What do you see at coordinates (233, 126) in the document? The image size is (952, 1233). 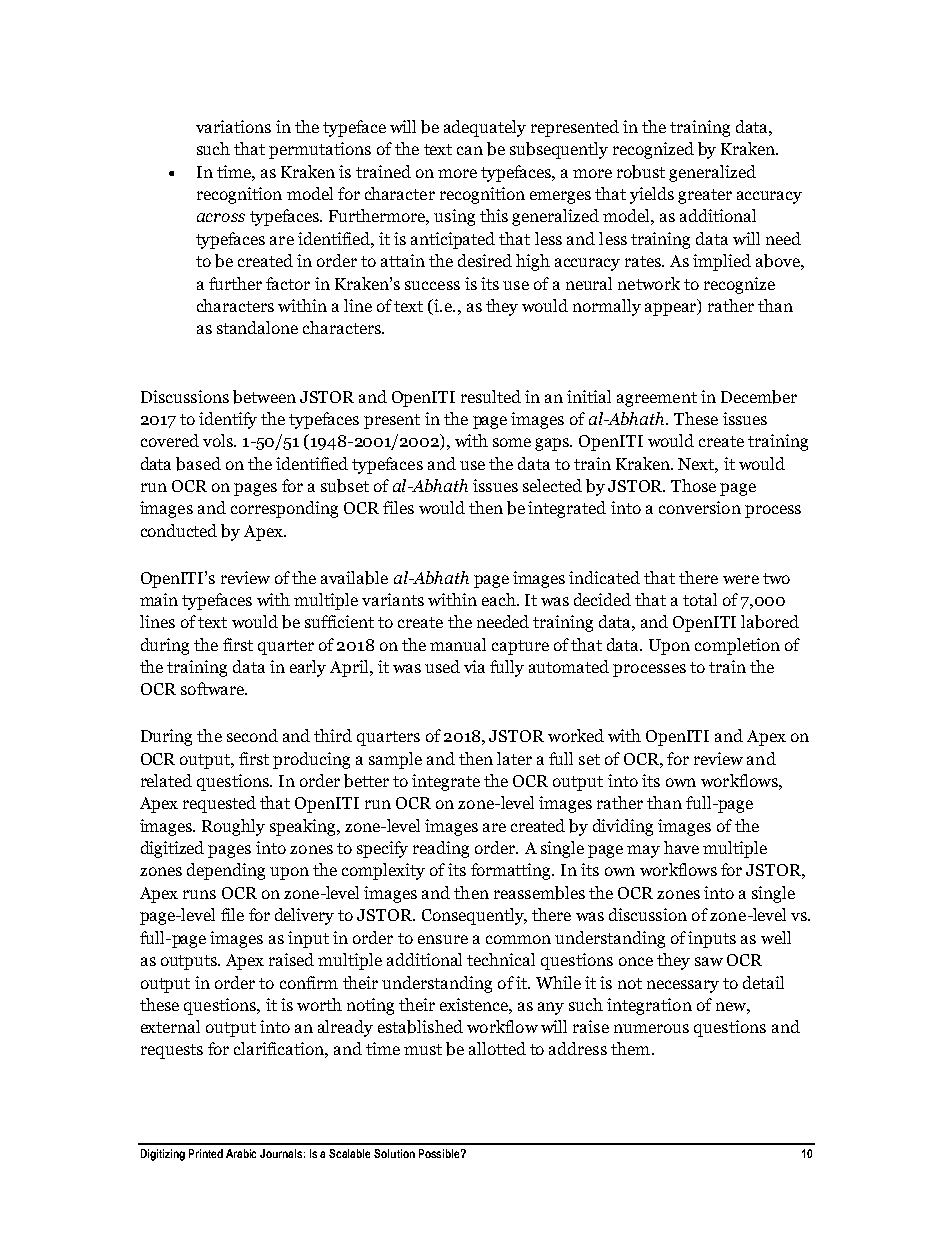 I see `variations` at bounding box center [233, 126].
